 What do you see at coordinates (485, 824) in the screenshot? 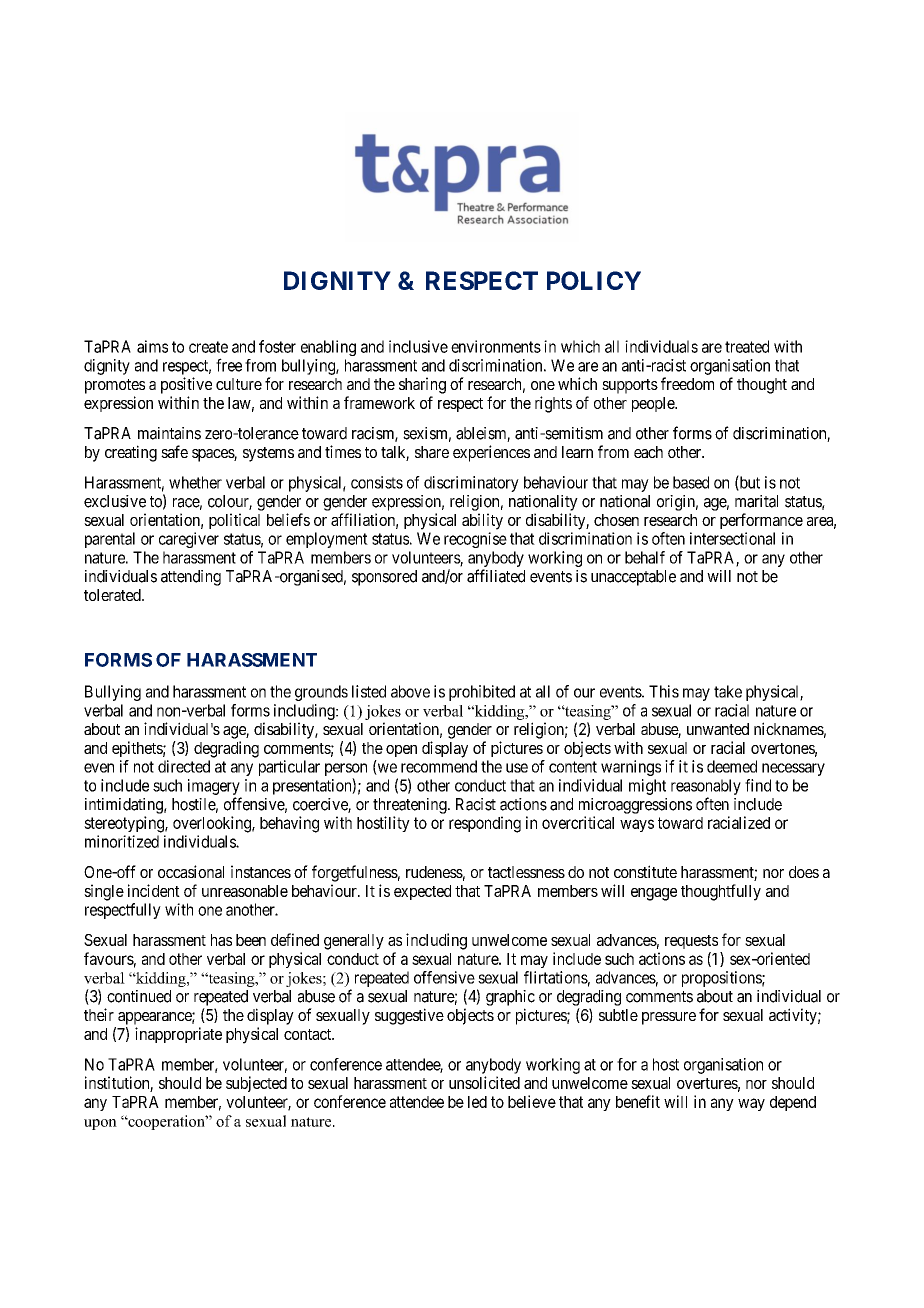
I see `responding` at bounding box center [485, 824].
